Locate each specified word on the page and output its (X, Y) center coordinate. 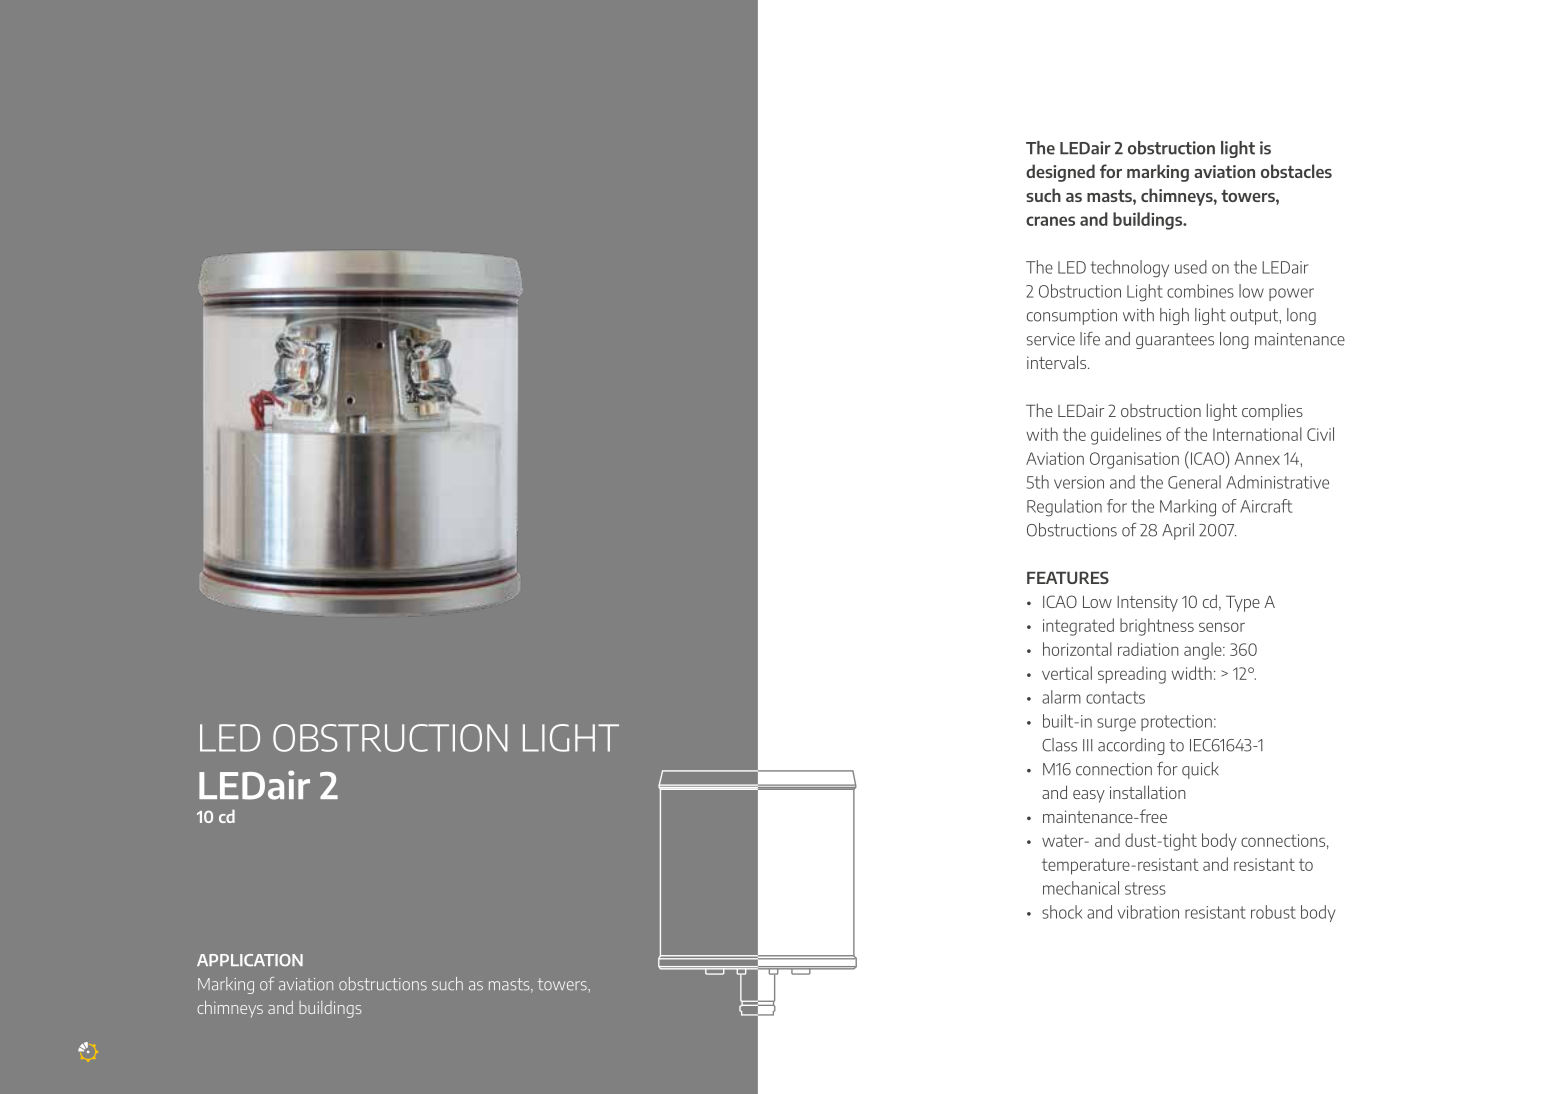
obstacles (1296, 171)
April (1178, 531)
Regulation (1064, 508)
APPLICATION (250, 960)
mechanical (1081, 888)
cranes (1050, 221)
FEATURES (1068, 577)
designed (1060, 173)
